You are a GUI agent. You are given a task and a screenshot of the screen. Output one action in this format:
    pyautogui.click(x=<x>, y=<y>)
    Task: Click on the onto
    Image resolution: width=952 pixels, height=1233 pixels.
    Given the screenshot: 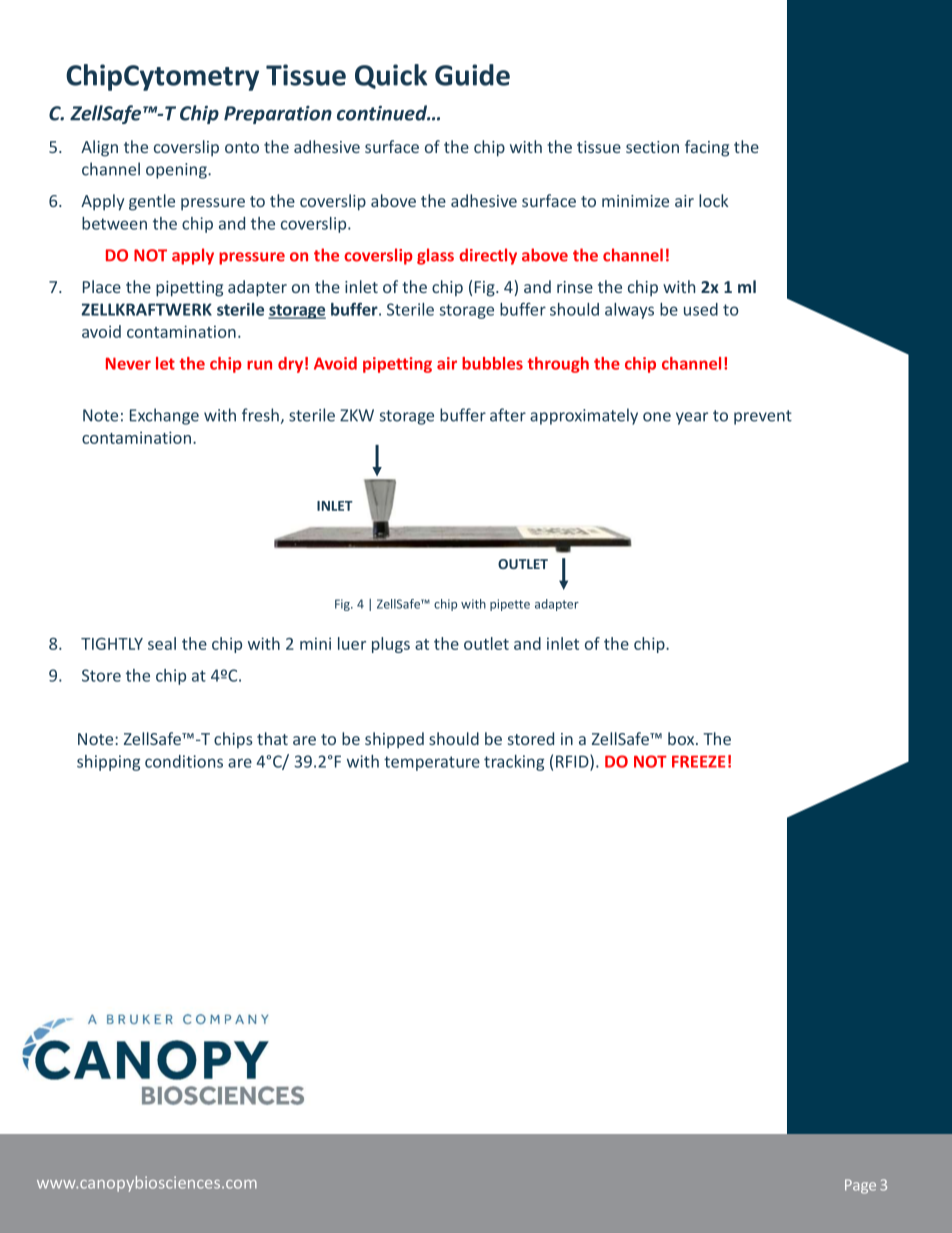 What is the action you would take?
    pyautogui.click(x=242, y=147)
